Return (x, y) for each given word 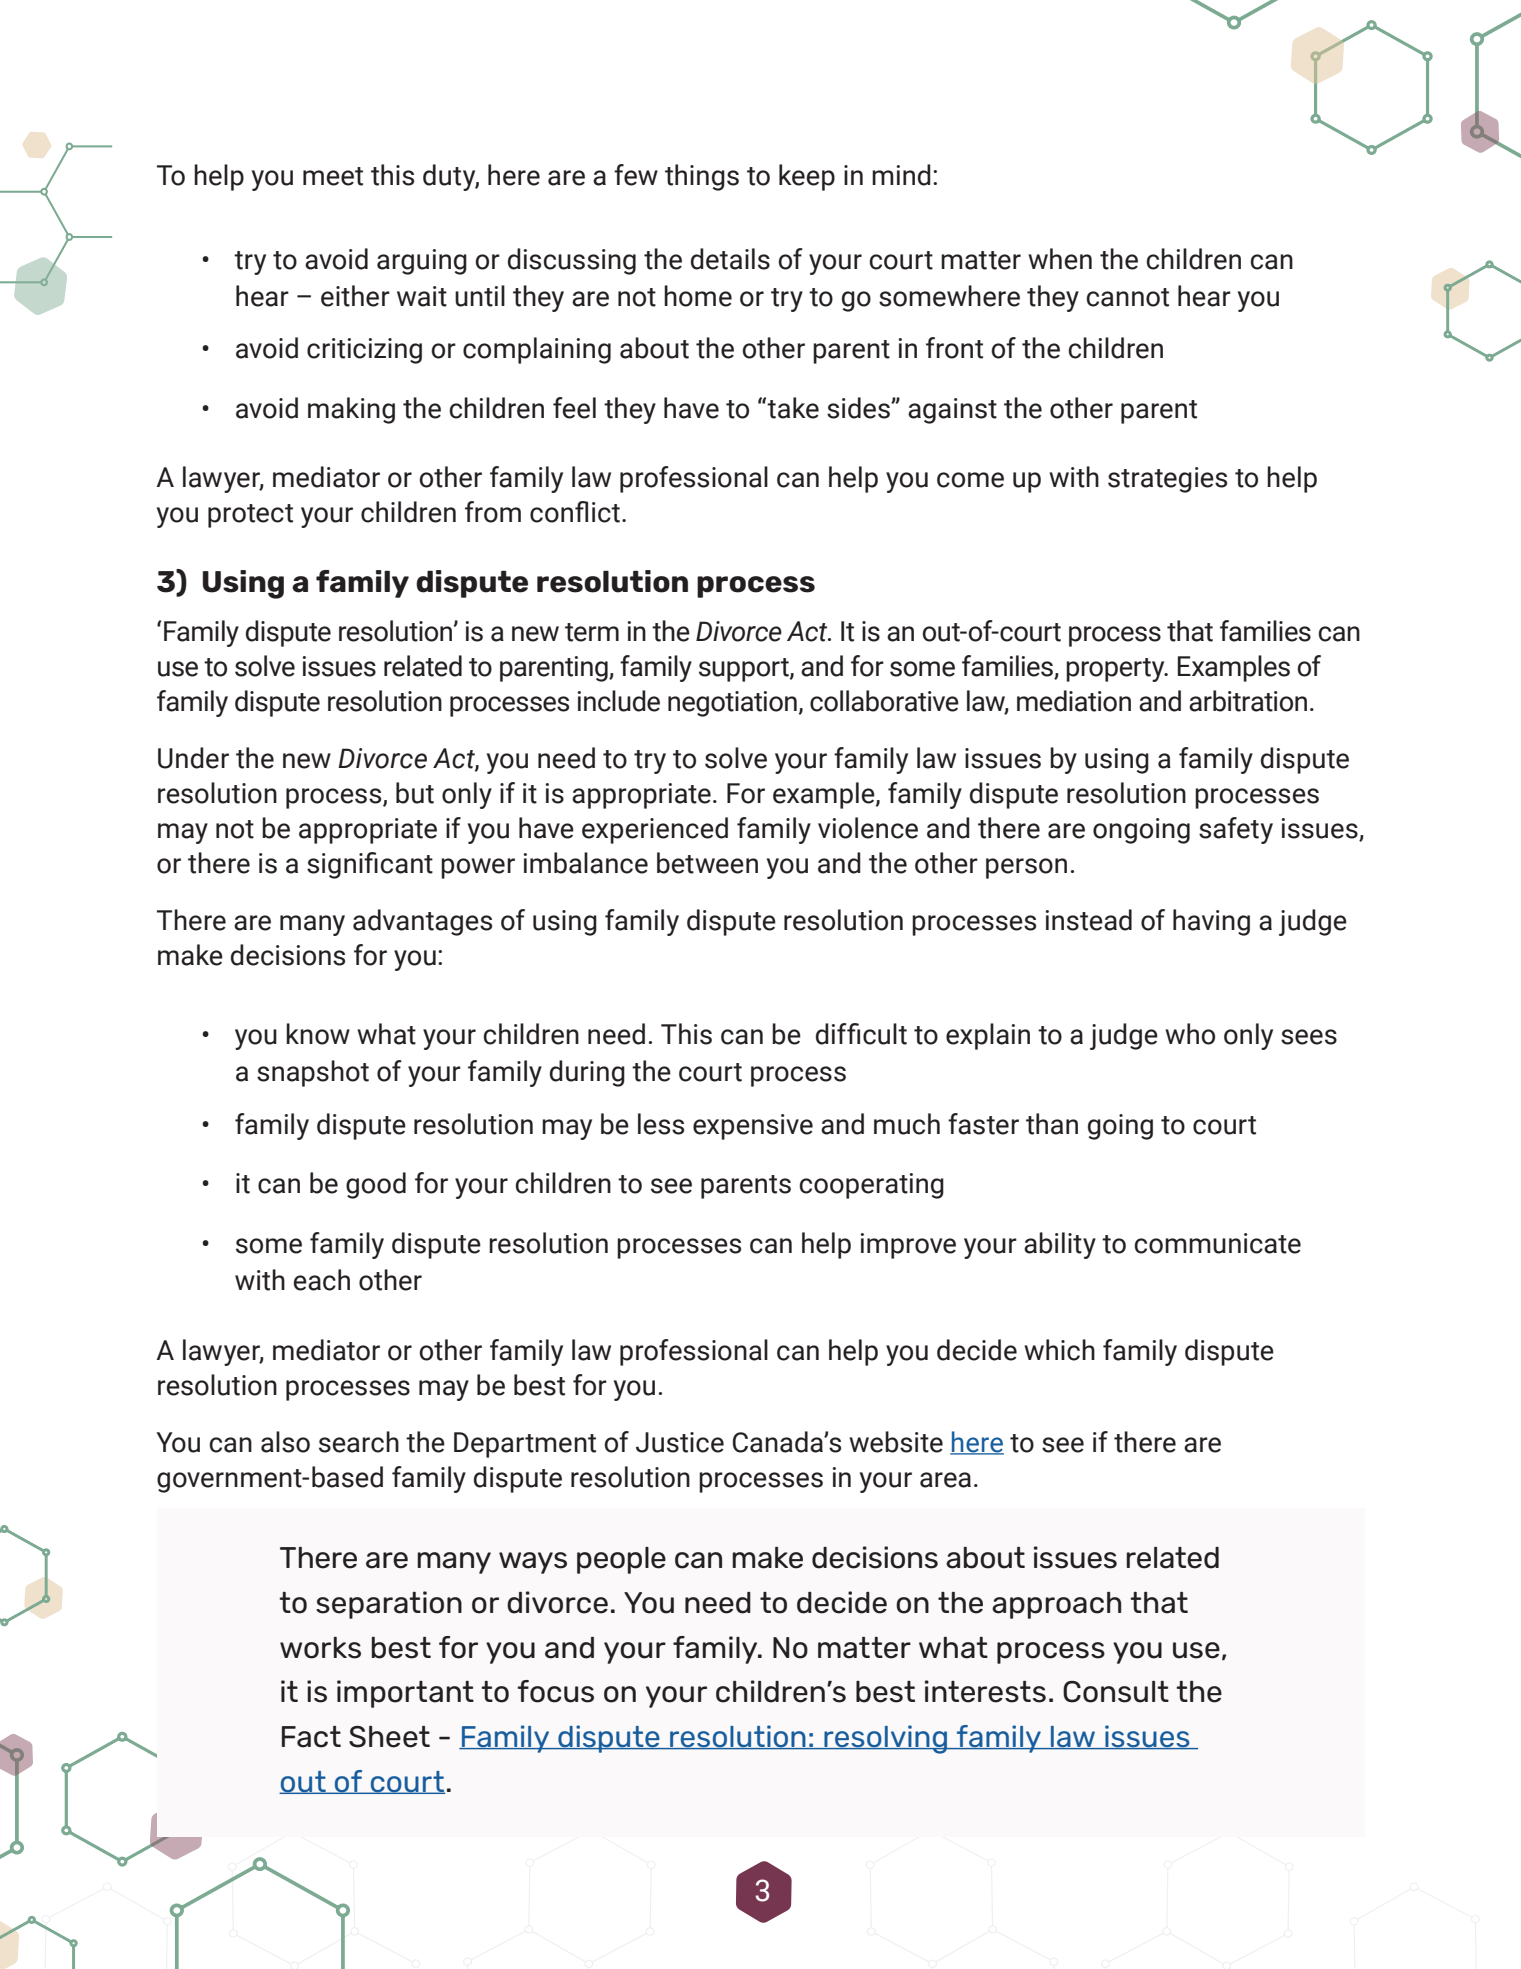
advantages (422, 922)
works (320, 1648)
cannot (1128, 297)
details (730, 259)
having (1211, 922)
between (707, 863)
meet (333, 176)
